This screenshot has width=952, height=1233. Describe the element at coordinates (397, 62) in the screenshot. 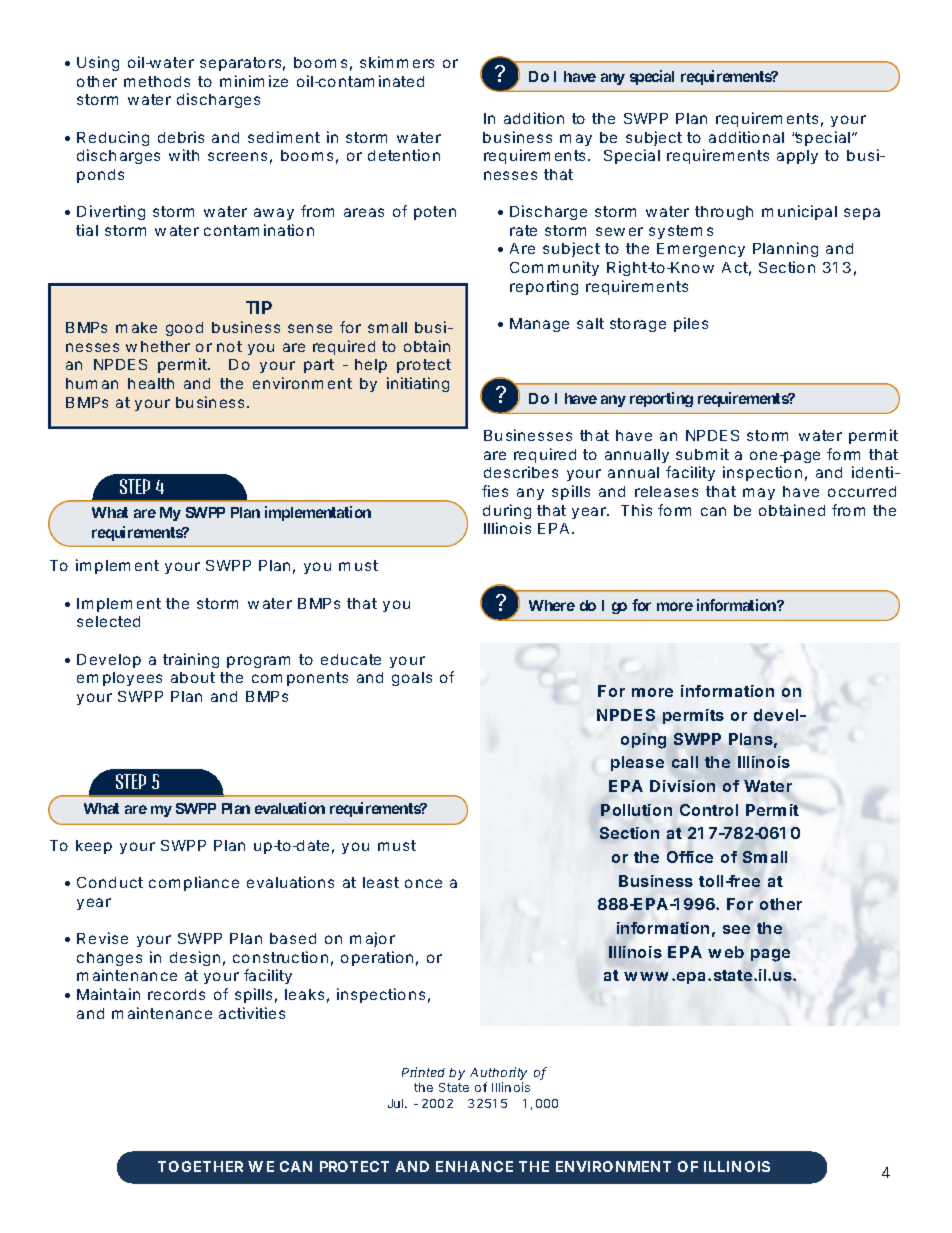

I see `skimmers` at that location.
